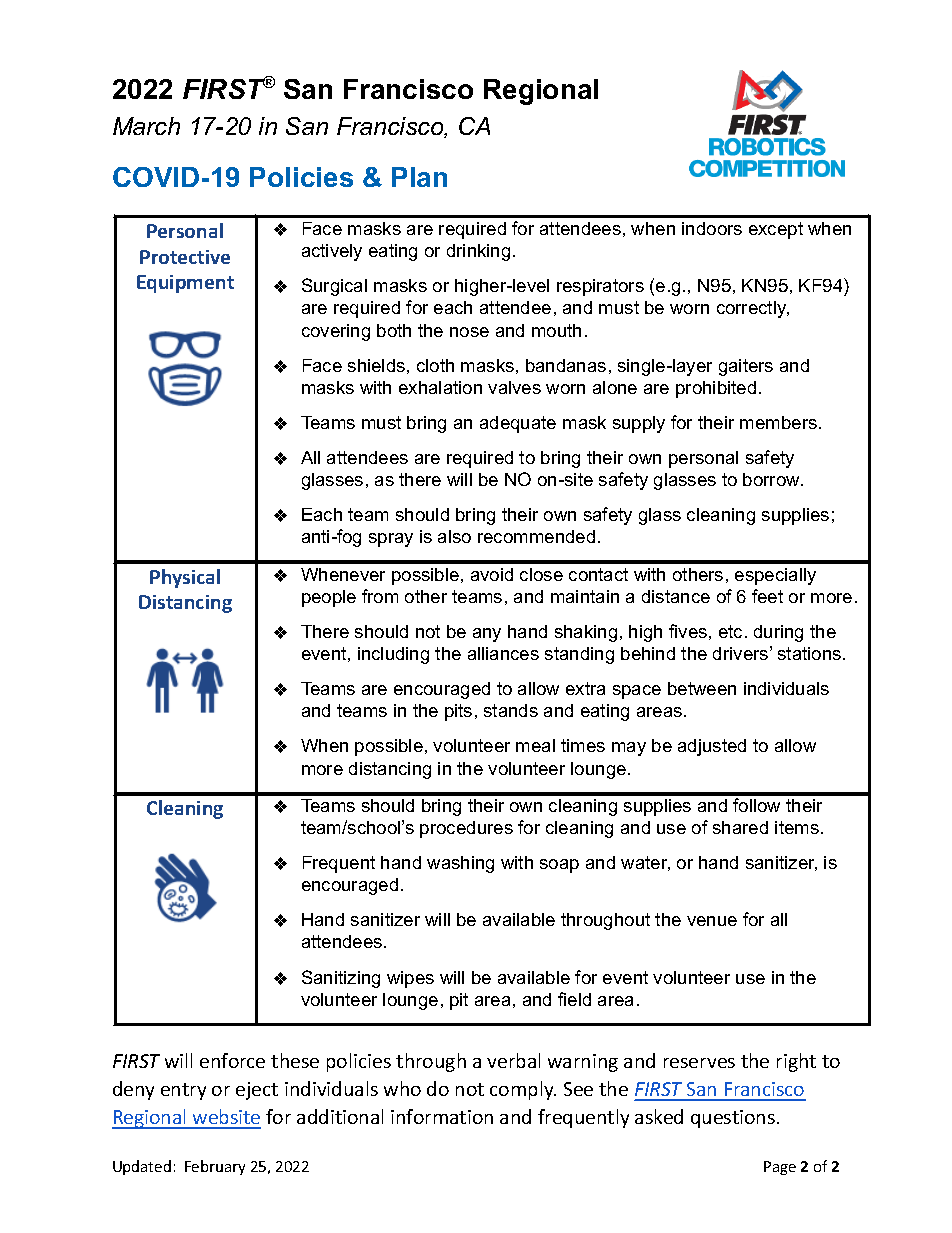 This page has height=1233, width=952. I want to click on questions, so click(733, 1119).
